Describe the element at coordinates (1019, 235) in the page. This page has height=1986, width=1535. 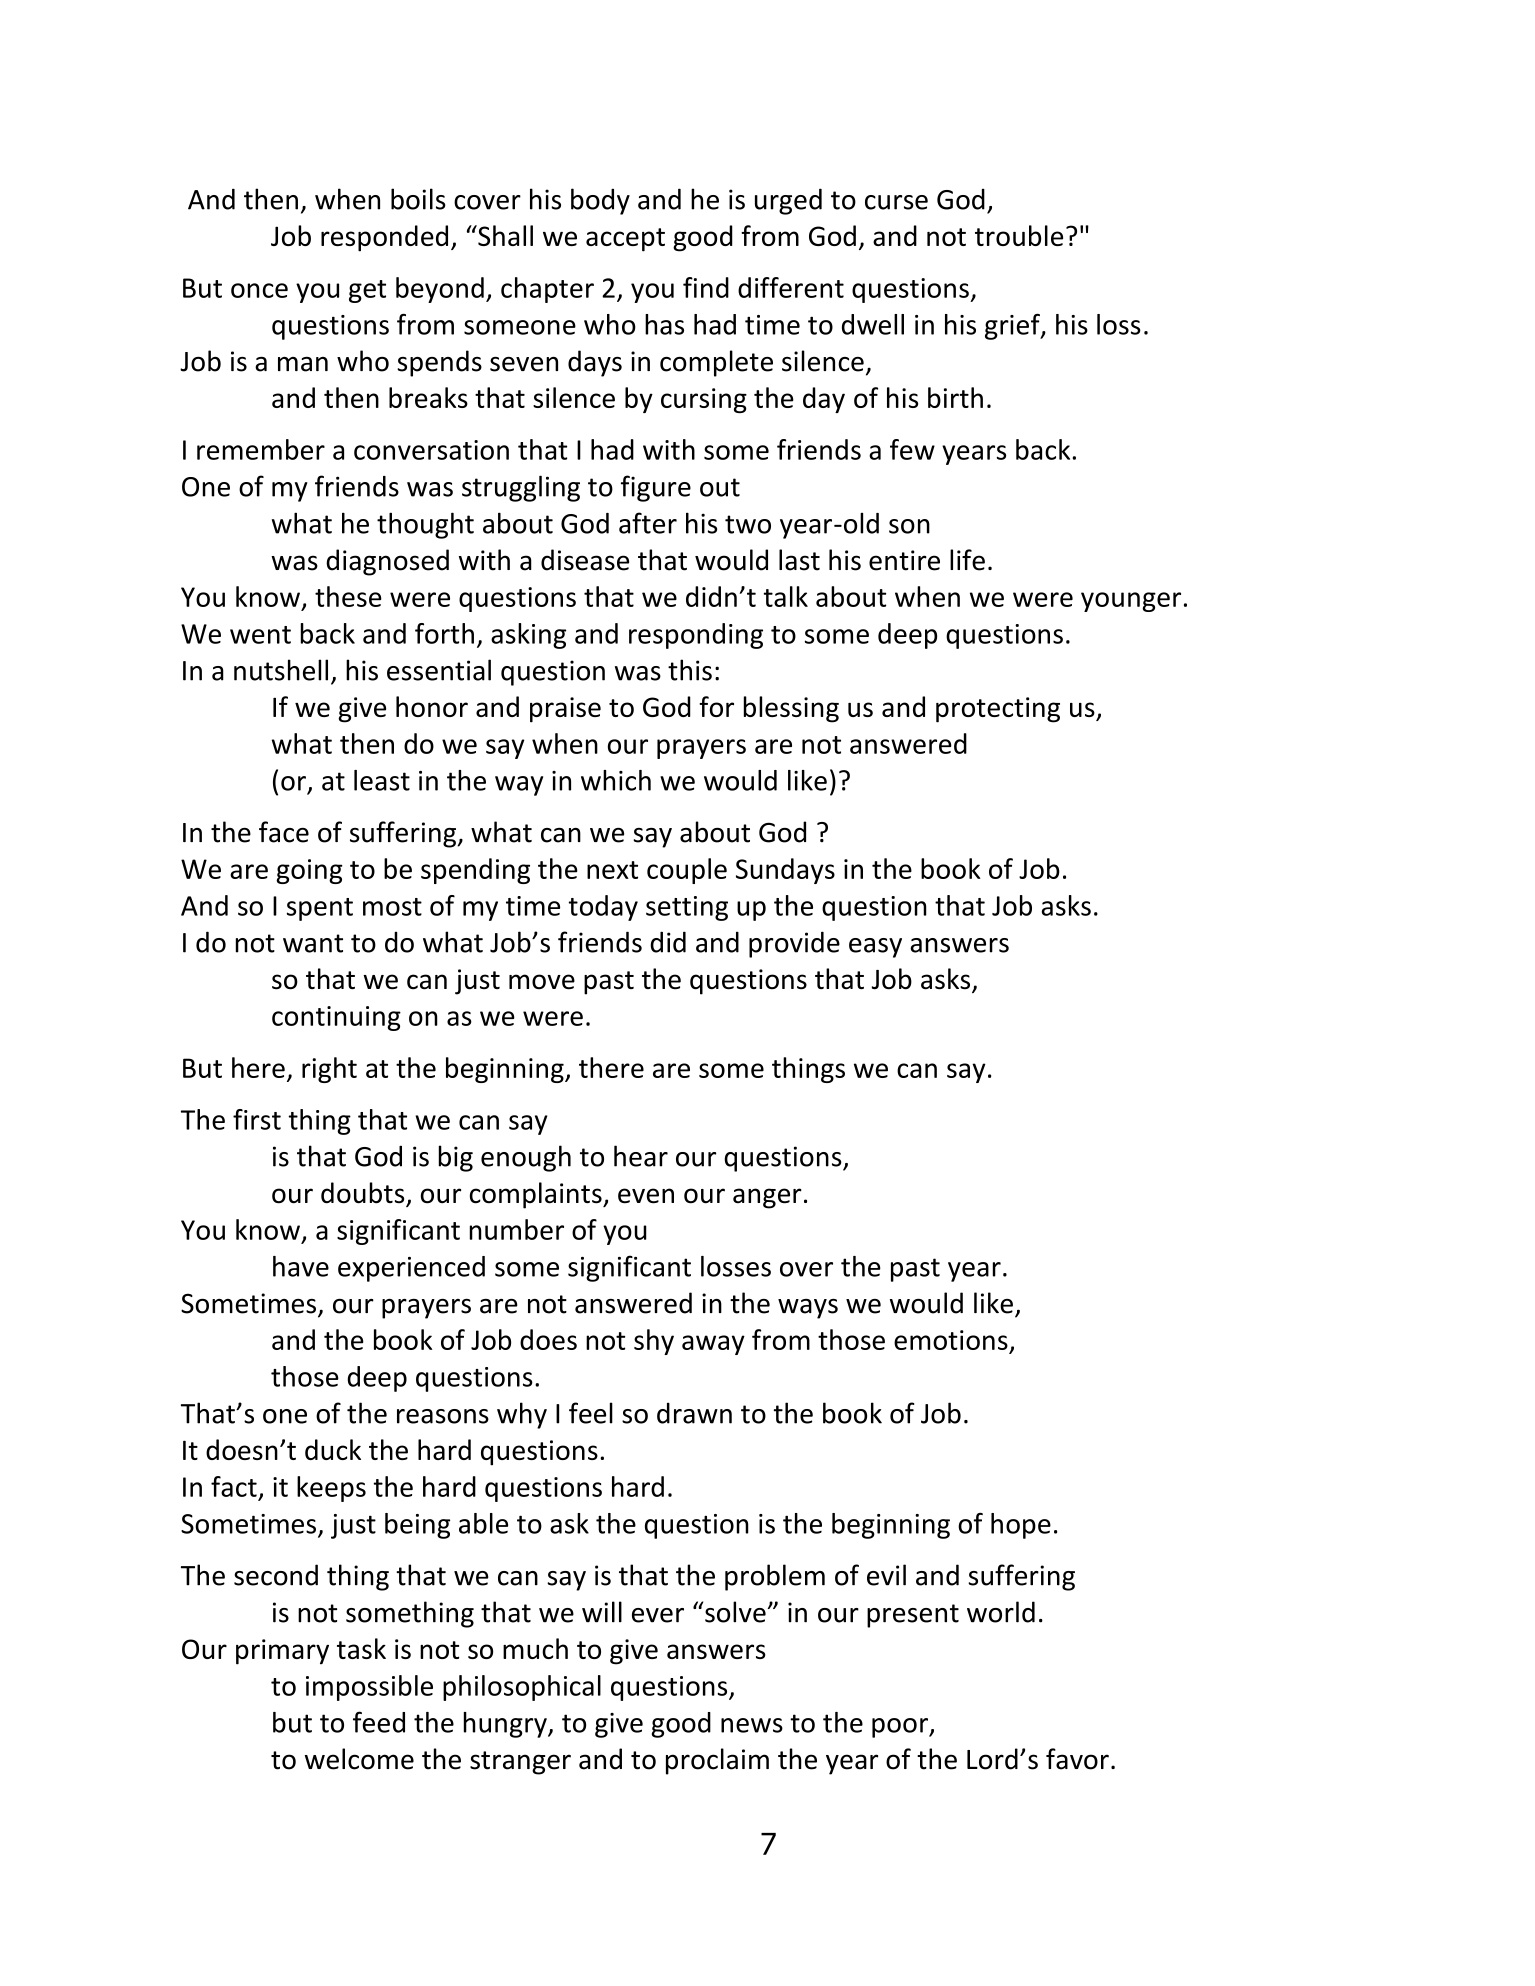
I see `trouble` at that location.
